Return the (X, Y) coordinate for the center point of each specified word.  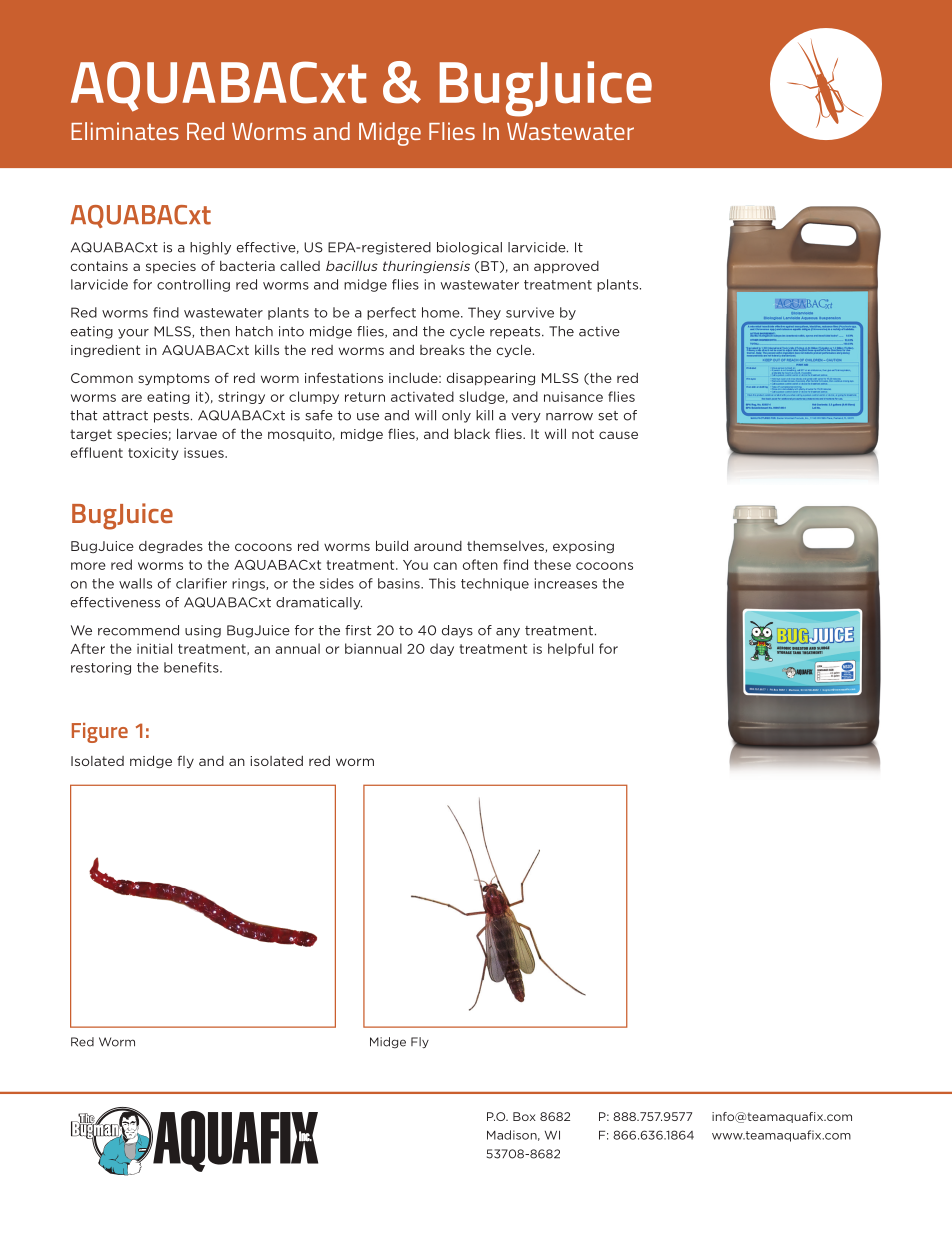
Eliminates (125, 131)
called (300, 265)
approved (566, 267)
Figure (100, 733)
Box (524, 1116)
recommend (138, 630)
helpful (570, 649)
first (358, 630)
